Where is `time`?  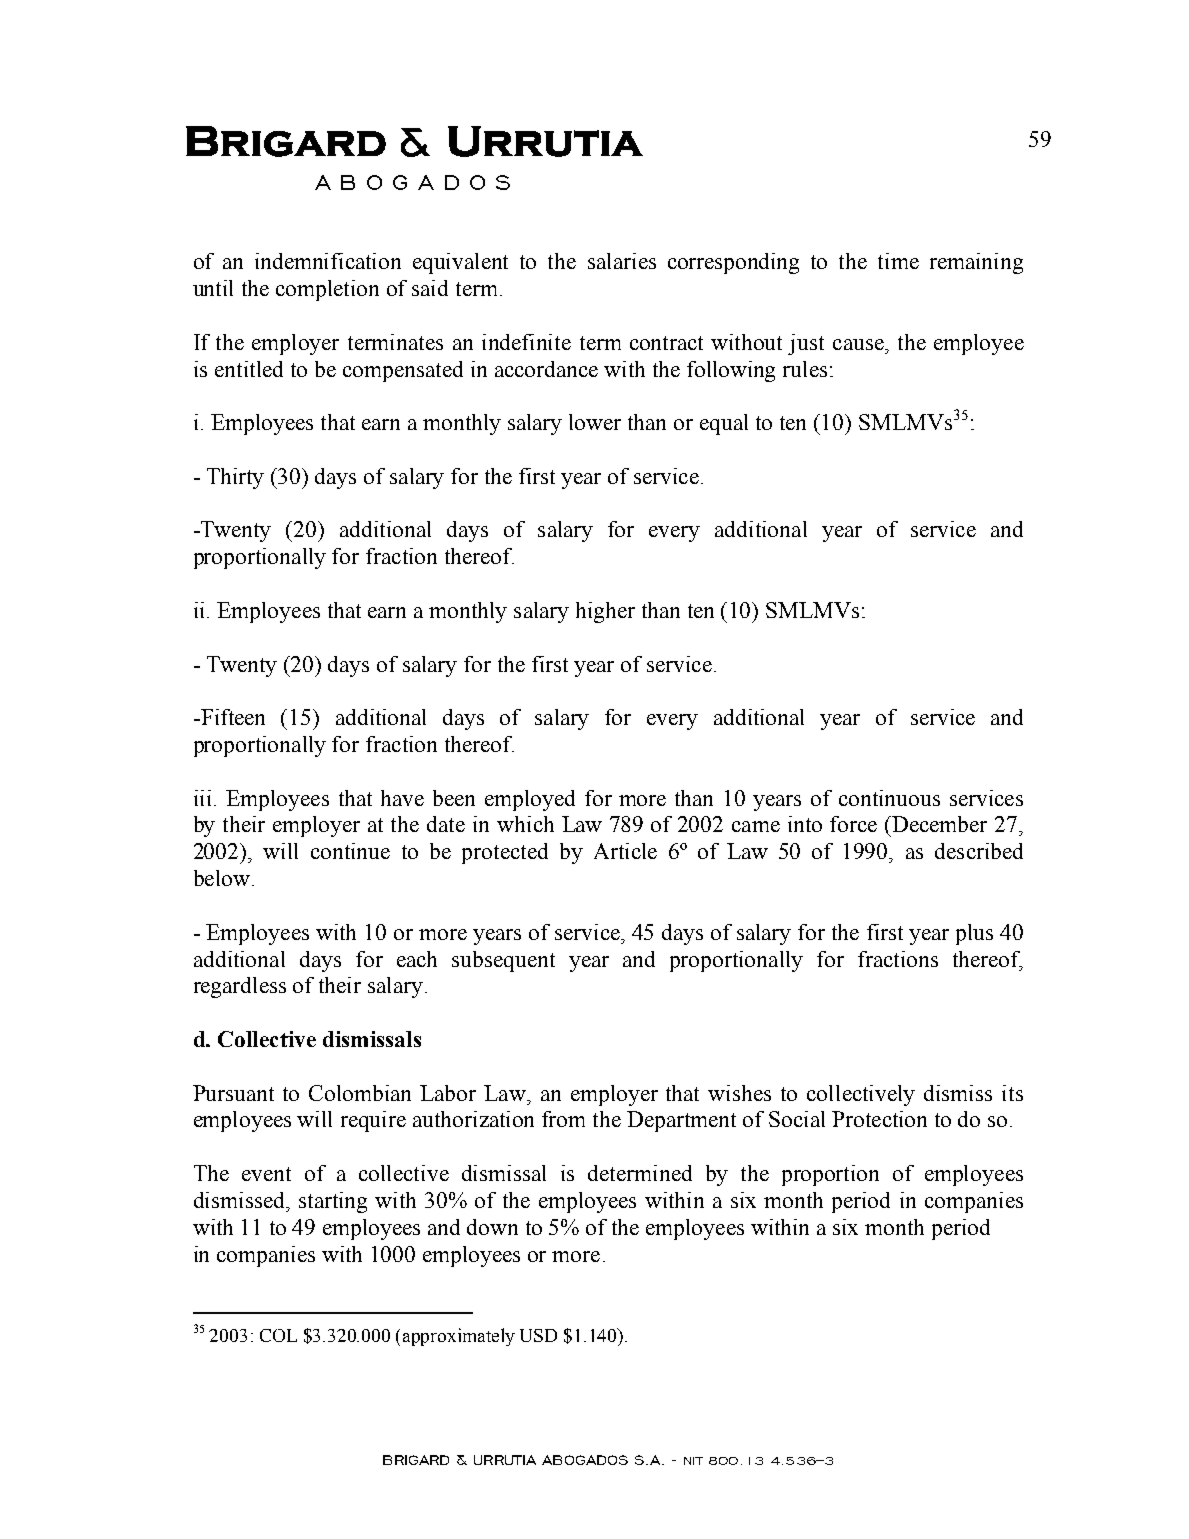
time is located at coordinates (898, 261).
